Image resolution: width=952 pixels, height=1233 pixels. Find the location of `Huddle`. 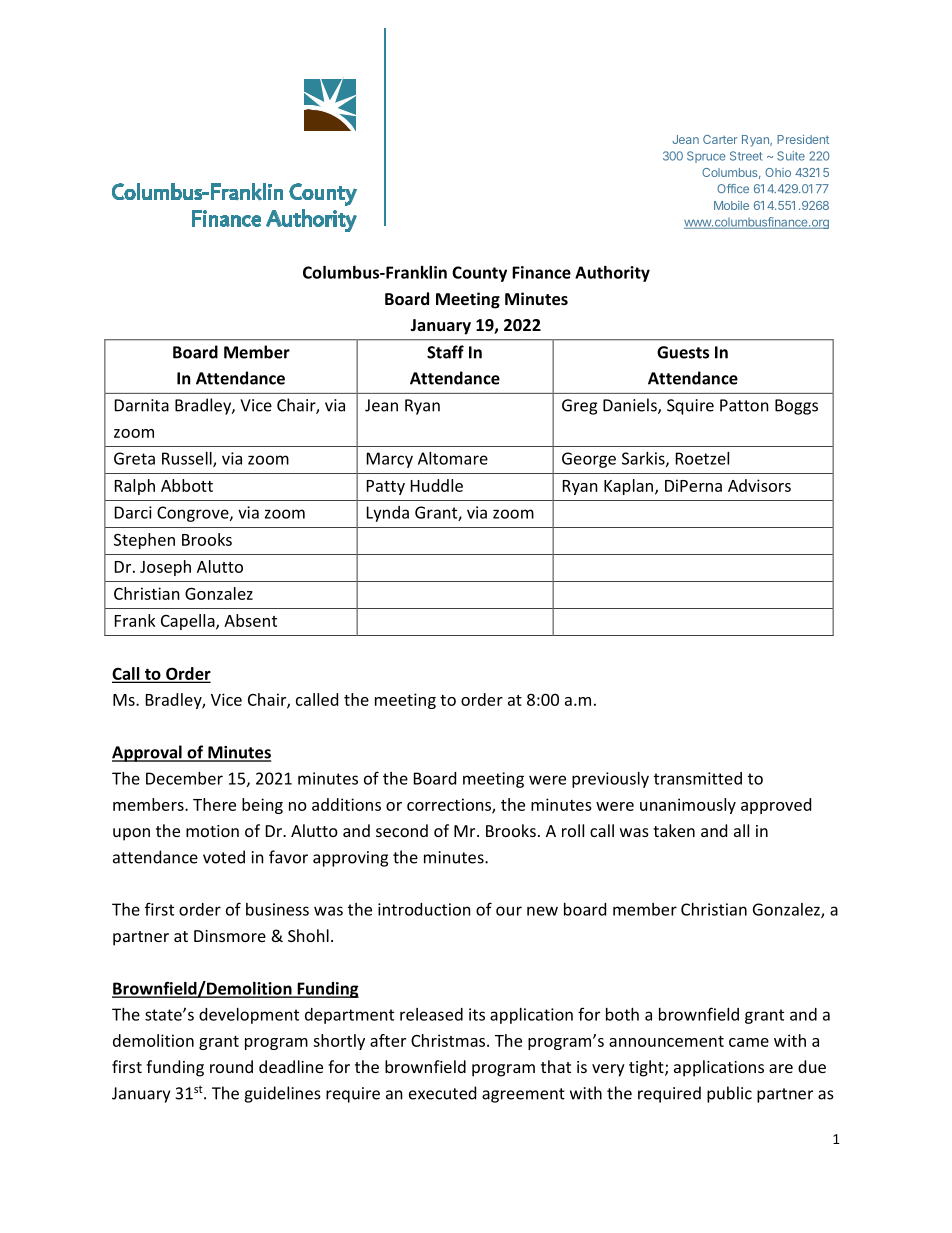

Huddle is located at coordinates (437, 485).
